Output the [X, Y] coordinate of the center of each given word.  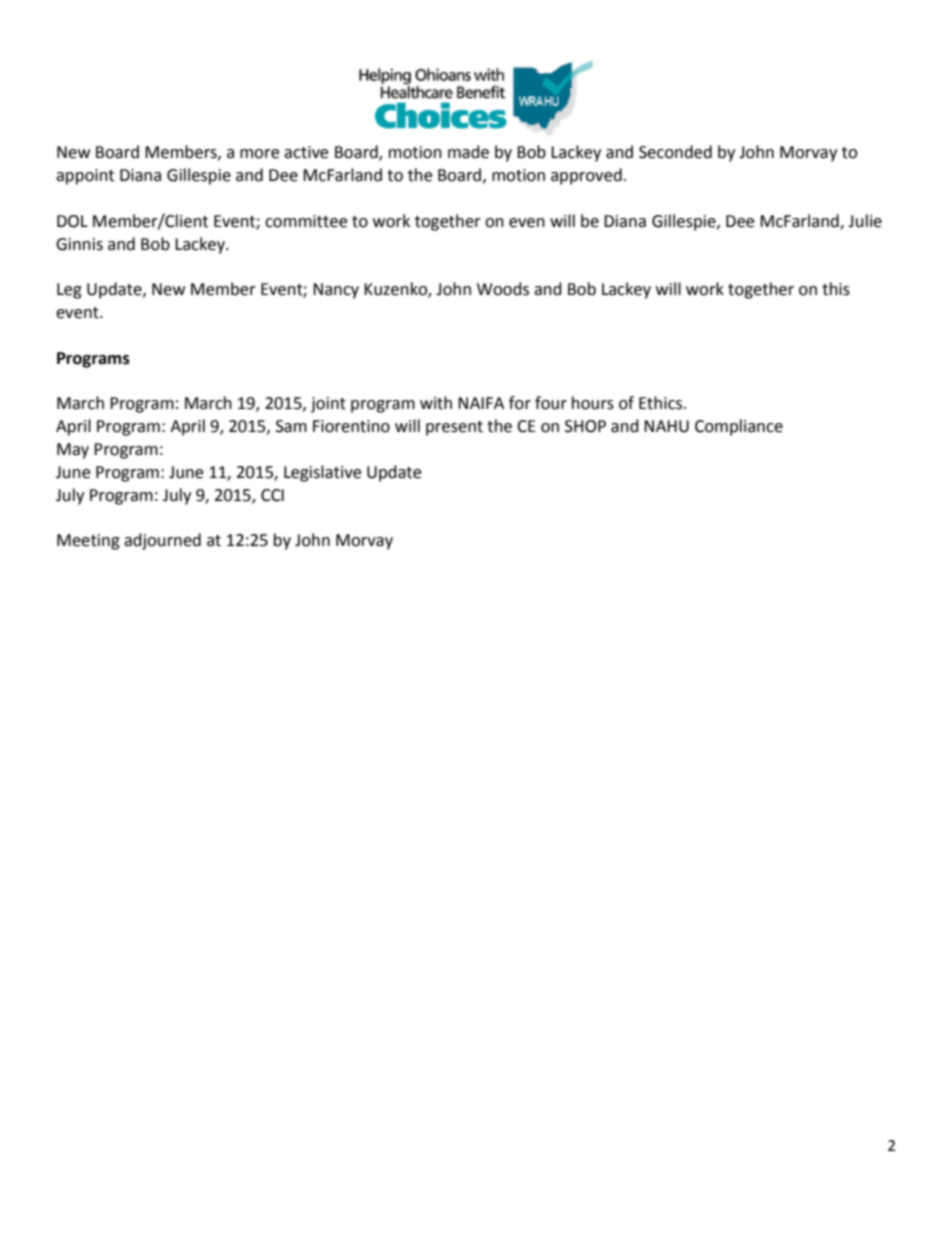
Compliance [739, 427]
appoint [85, 177]
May [73, 451]
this [836, 289]
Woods [503, 289]
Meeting [88, 542]
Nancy [336, 291]
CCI [272, 495]
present [454, 428]
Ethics [662, 403]
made [468, 152]
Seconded [675, 152]
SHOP [585, 426]
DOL [72, 221]
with [436, 403]
